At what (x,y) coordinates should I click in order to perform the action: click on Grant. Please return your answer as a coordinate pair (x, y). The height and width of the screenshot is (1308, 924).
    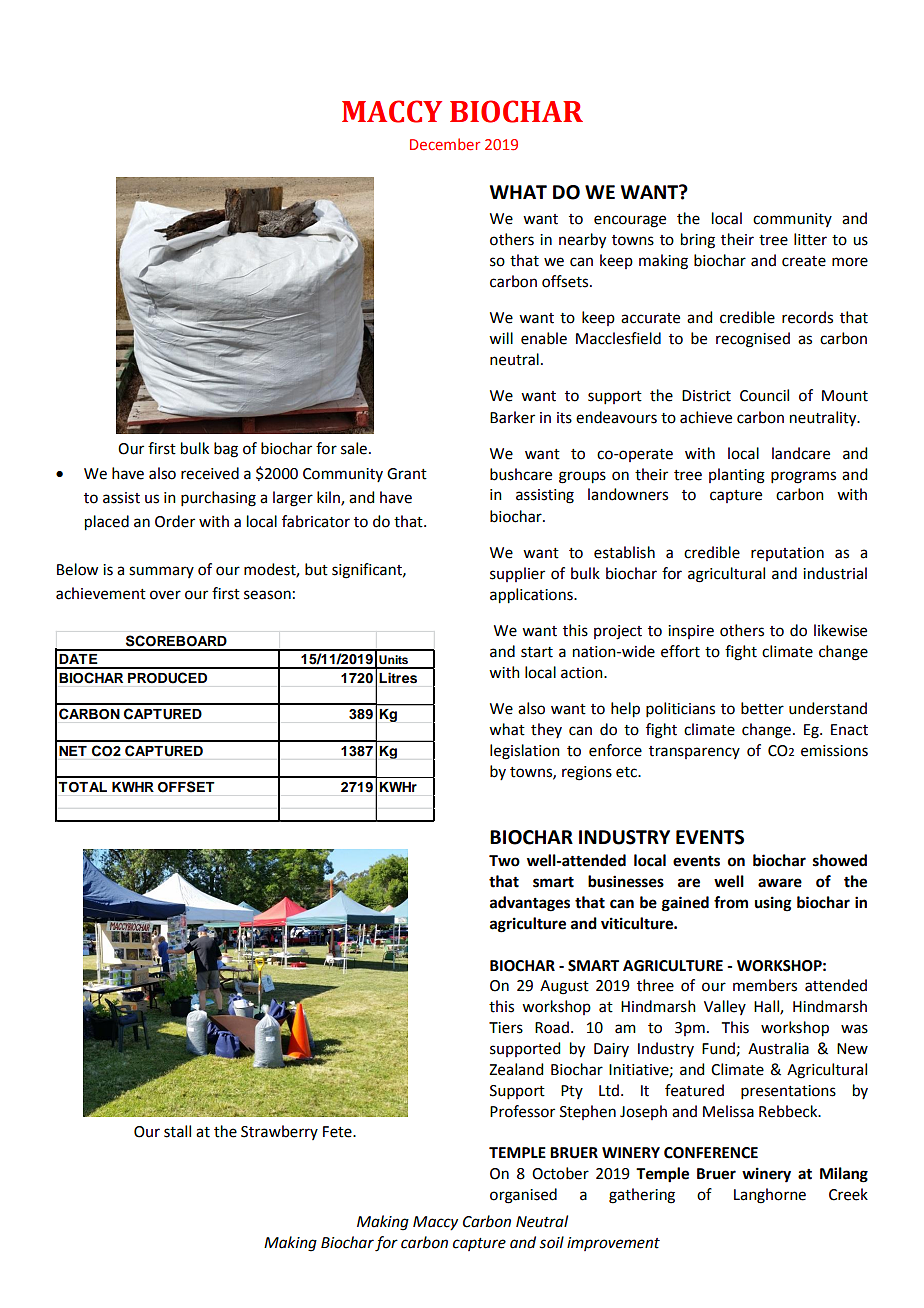
    Looking at the image, I should click on (407, 474).
